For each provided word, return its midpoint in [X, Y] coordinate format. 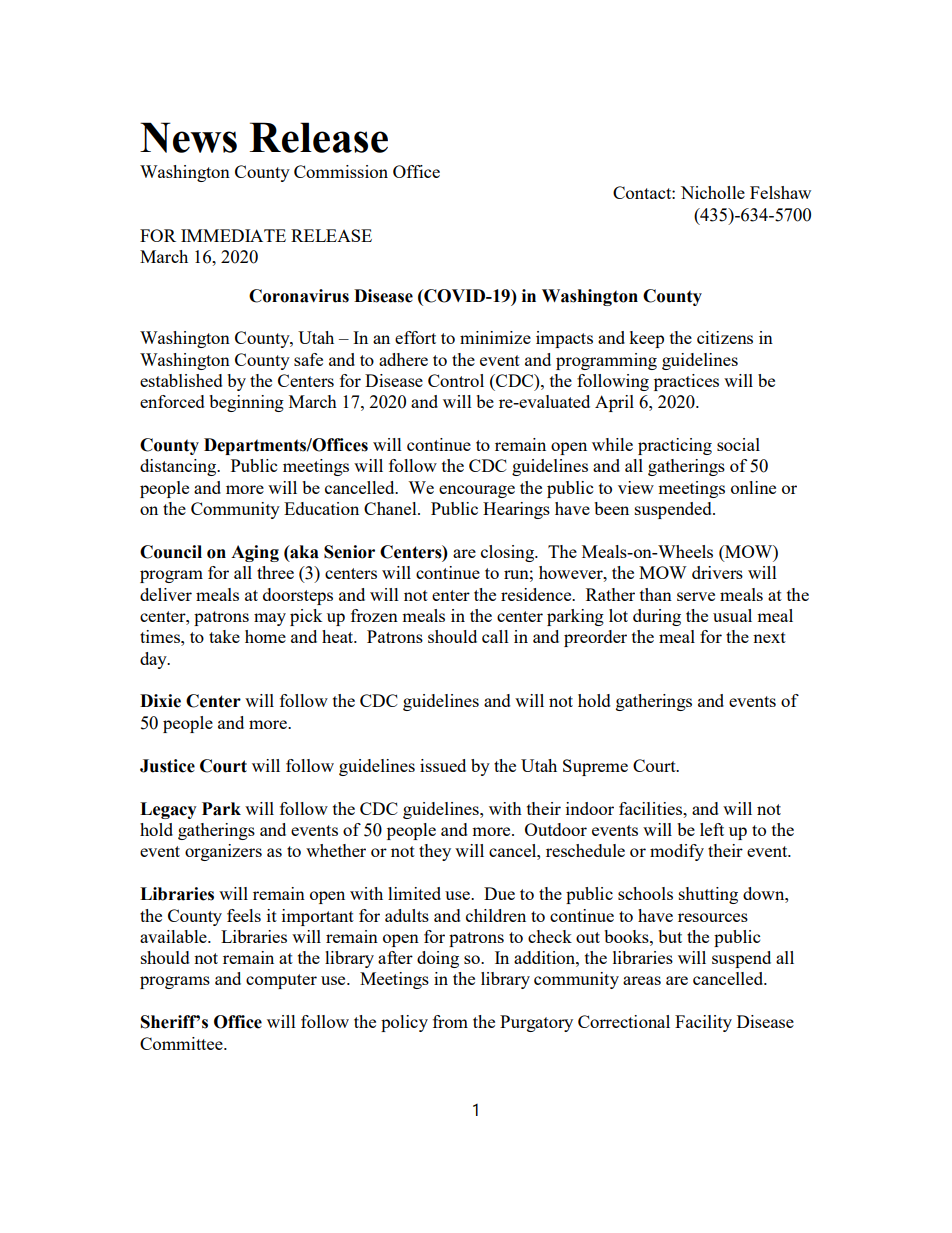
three [275, 572]
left [712, 829]
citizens [725, 337]
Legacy [168, 810]
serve [696, 596]
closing [509, 553]
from [450, 1021]
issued [443, 765]
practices [686, 382]
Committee [182, 1043]
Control [456, 380]
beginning [246, 403]
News [188, 137]
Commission [341, 171]
